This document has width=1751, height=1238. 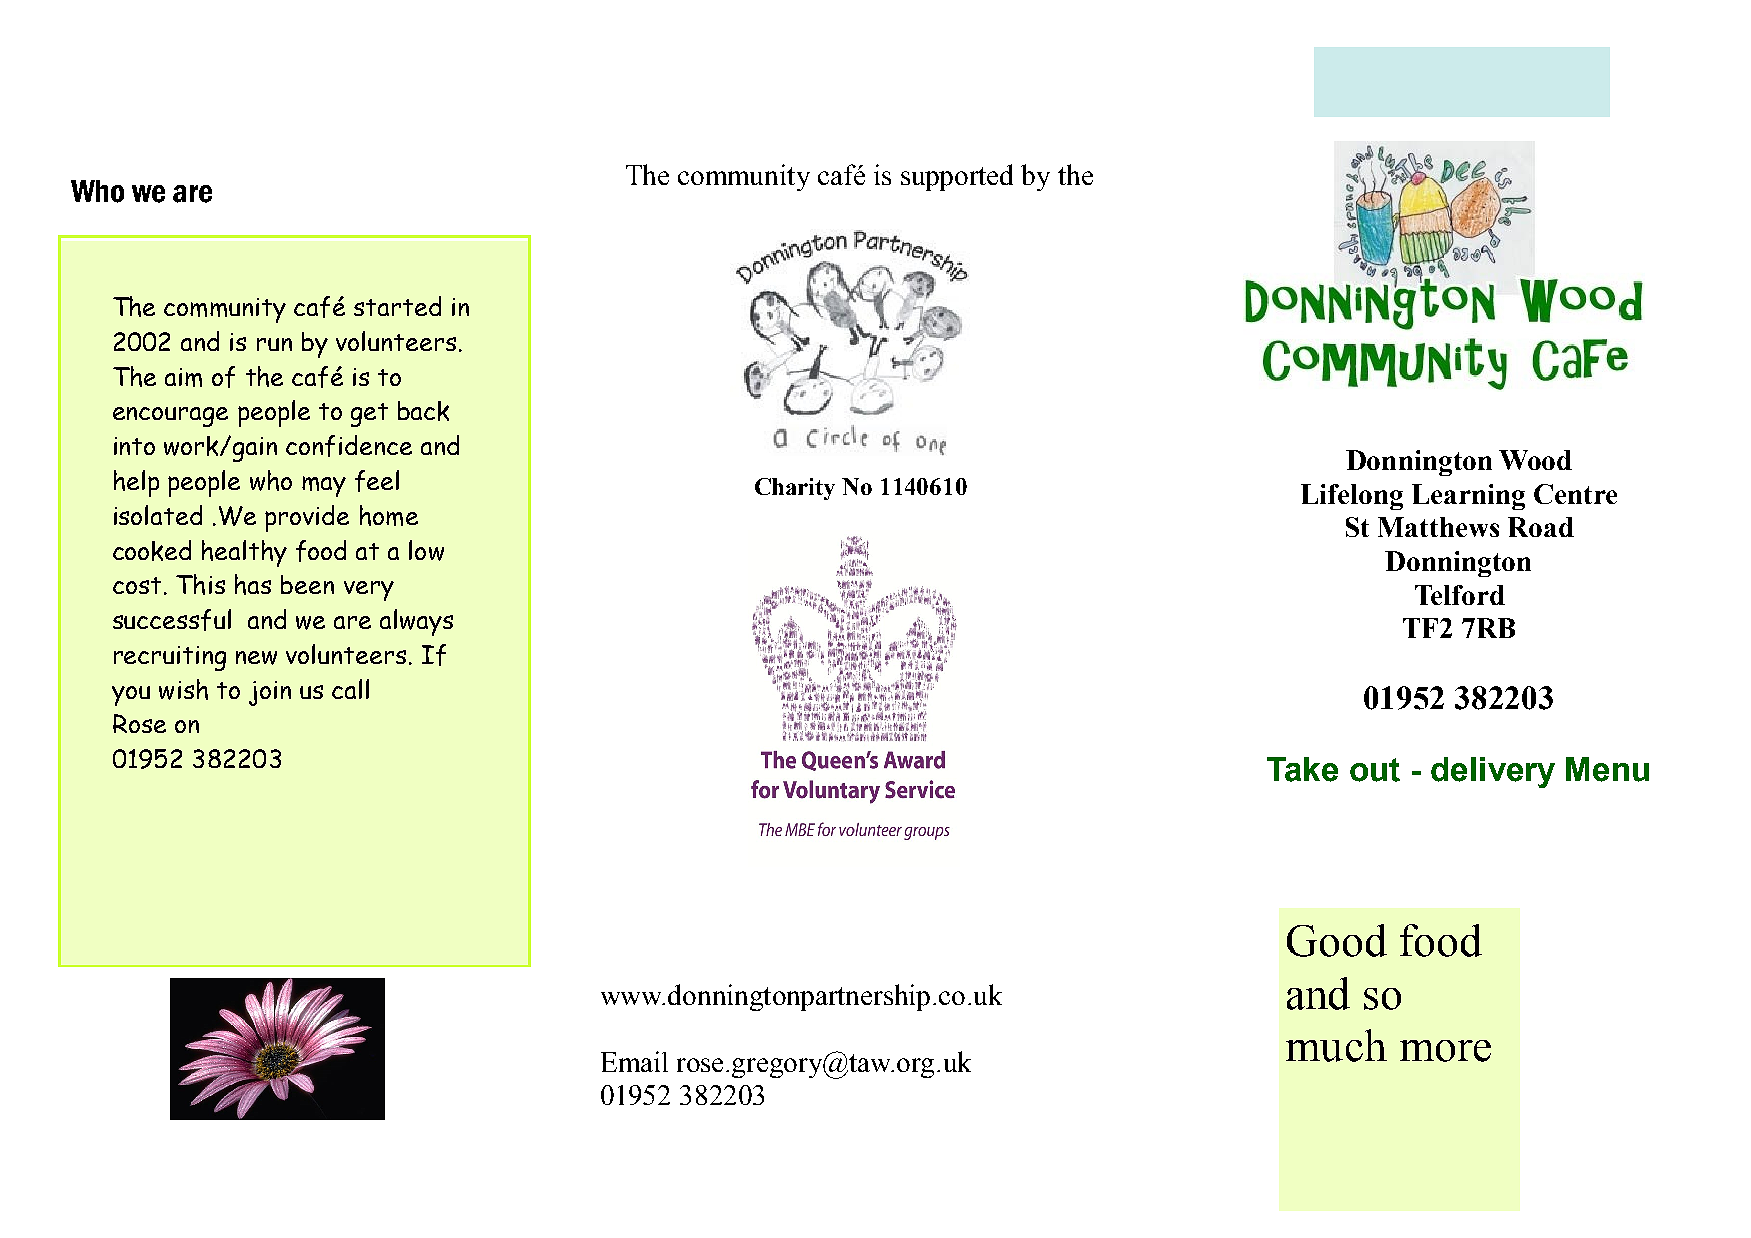 What do you see at coordinates (350, 689) in the document?
I see `call` at bounding box center [350, 689].
